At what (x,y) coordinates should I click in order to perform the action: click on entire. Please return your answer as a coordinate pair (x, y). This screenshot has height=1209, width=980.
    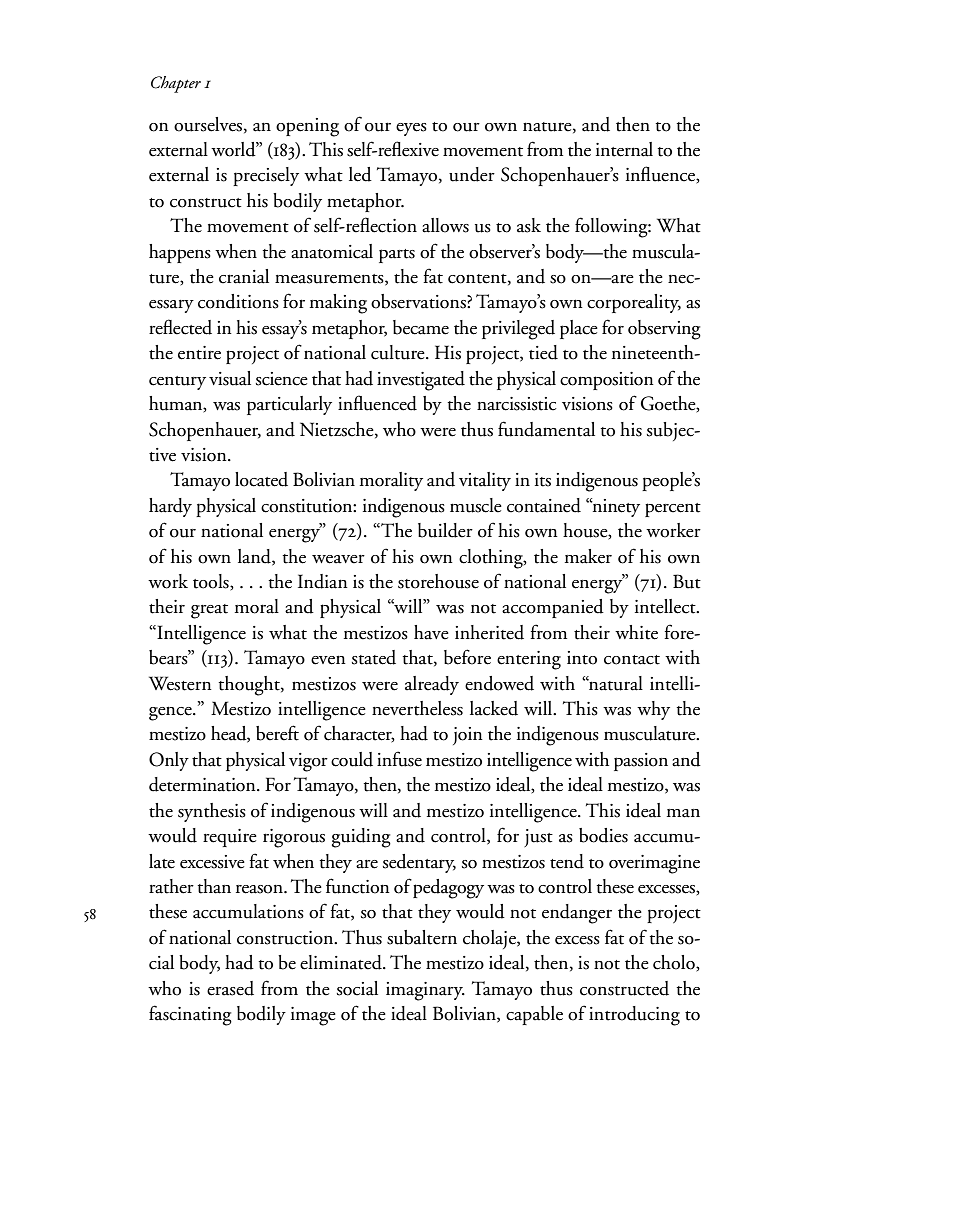
    Looking at the image, I should click on (199, 353).
